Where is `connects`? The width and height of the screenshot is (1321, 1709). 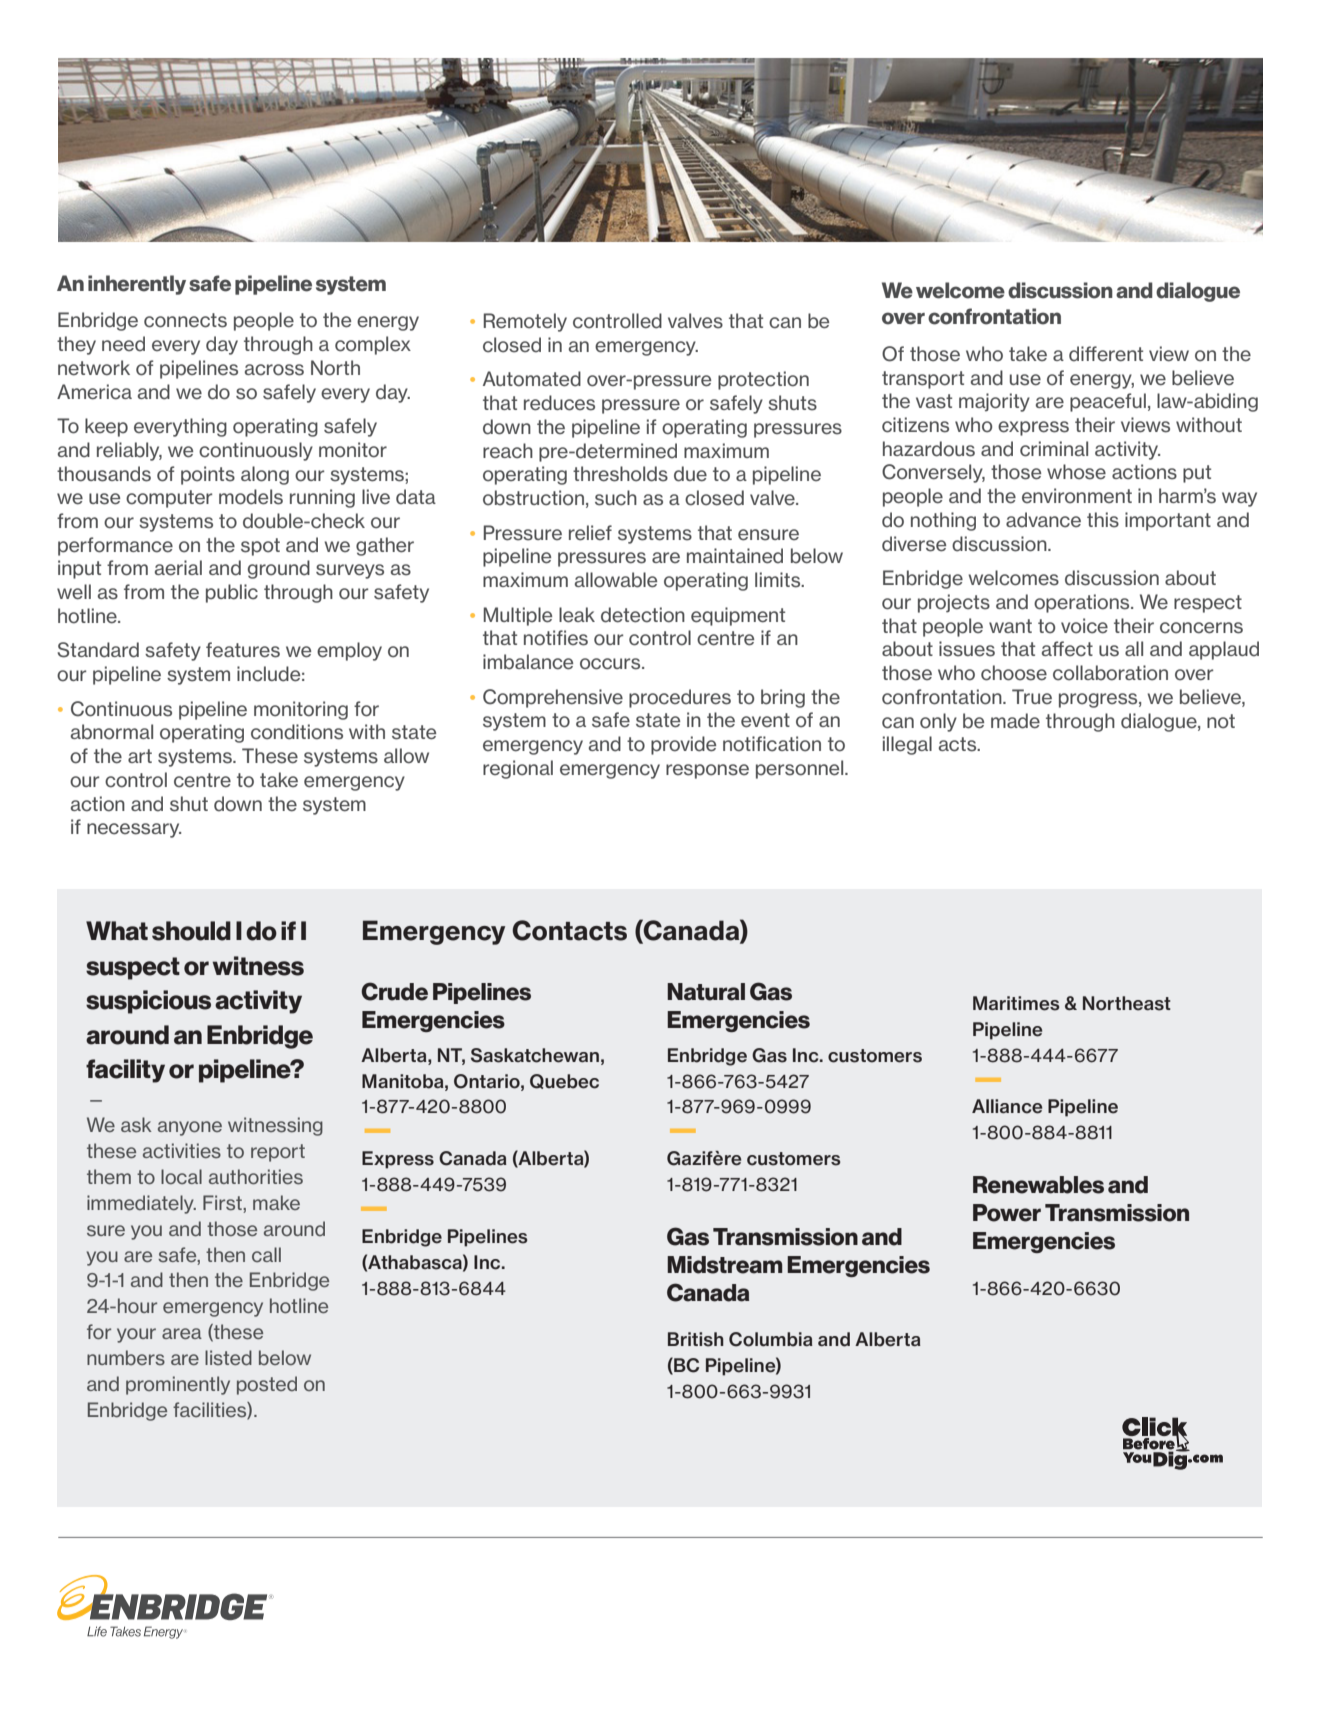 connects is located at coordinates (185, 320).
